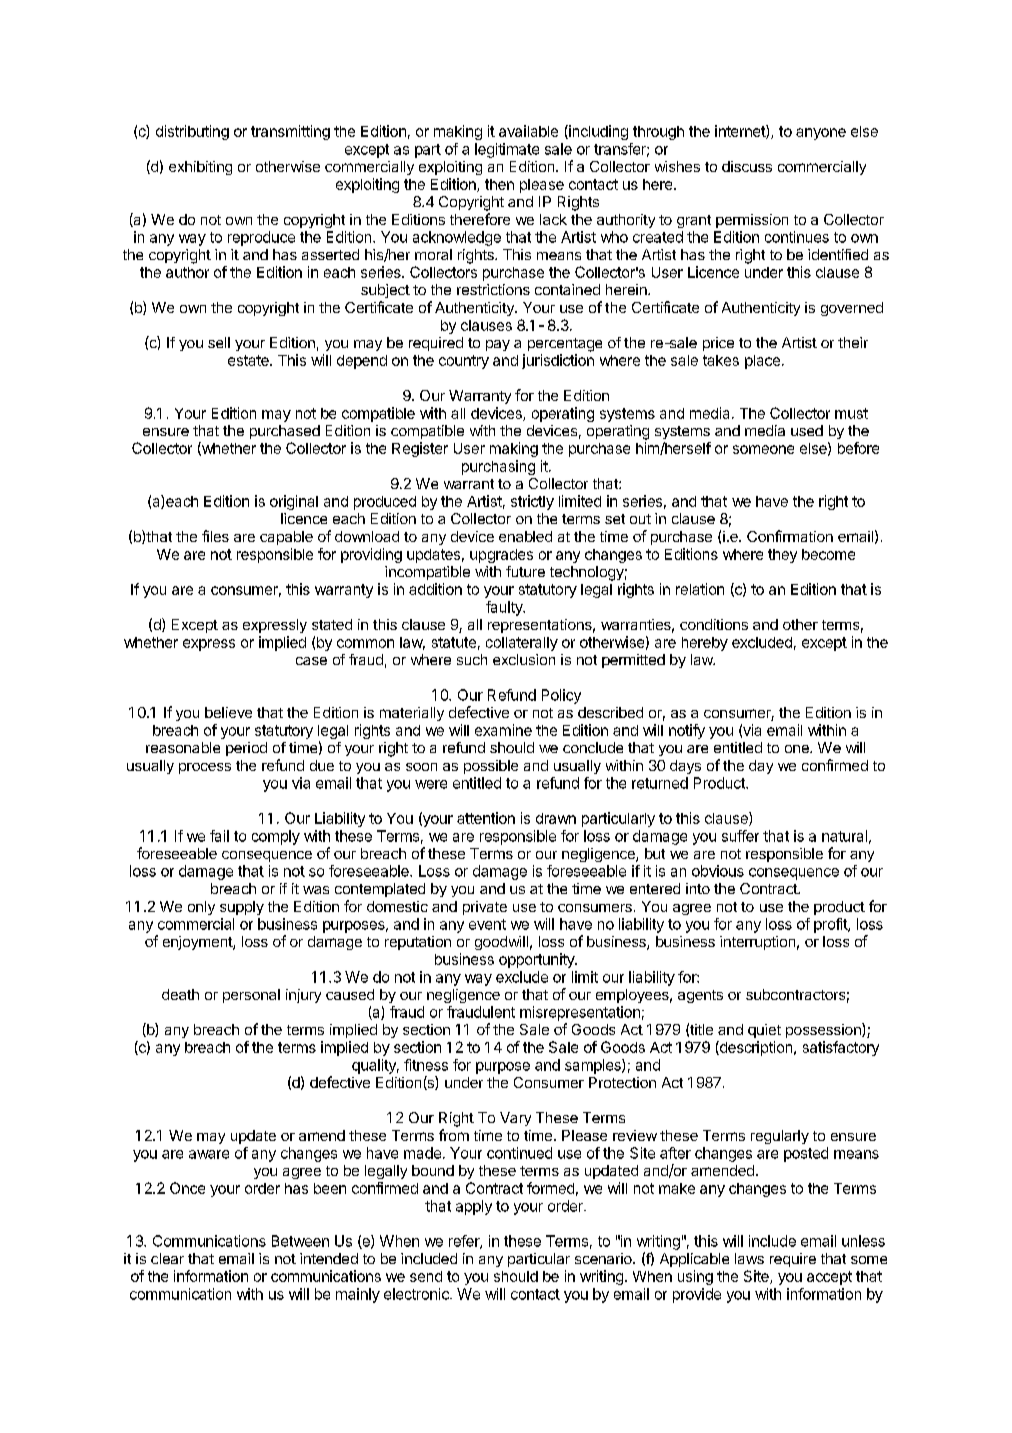  I want to click on exhibiting, so click(200, 168).
